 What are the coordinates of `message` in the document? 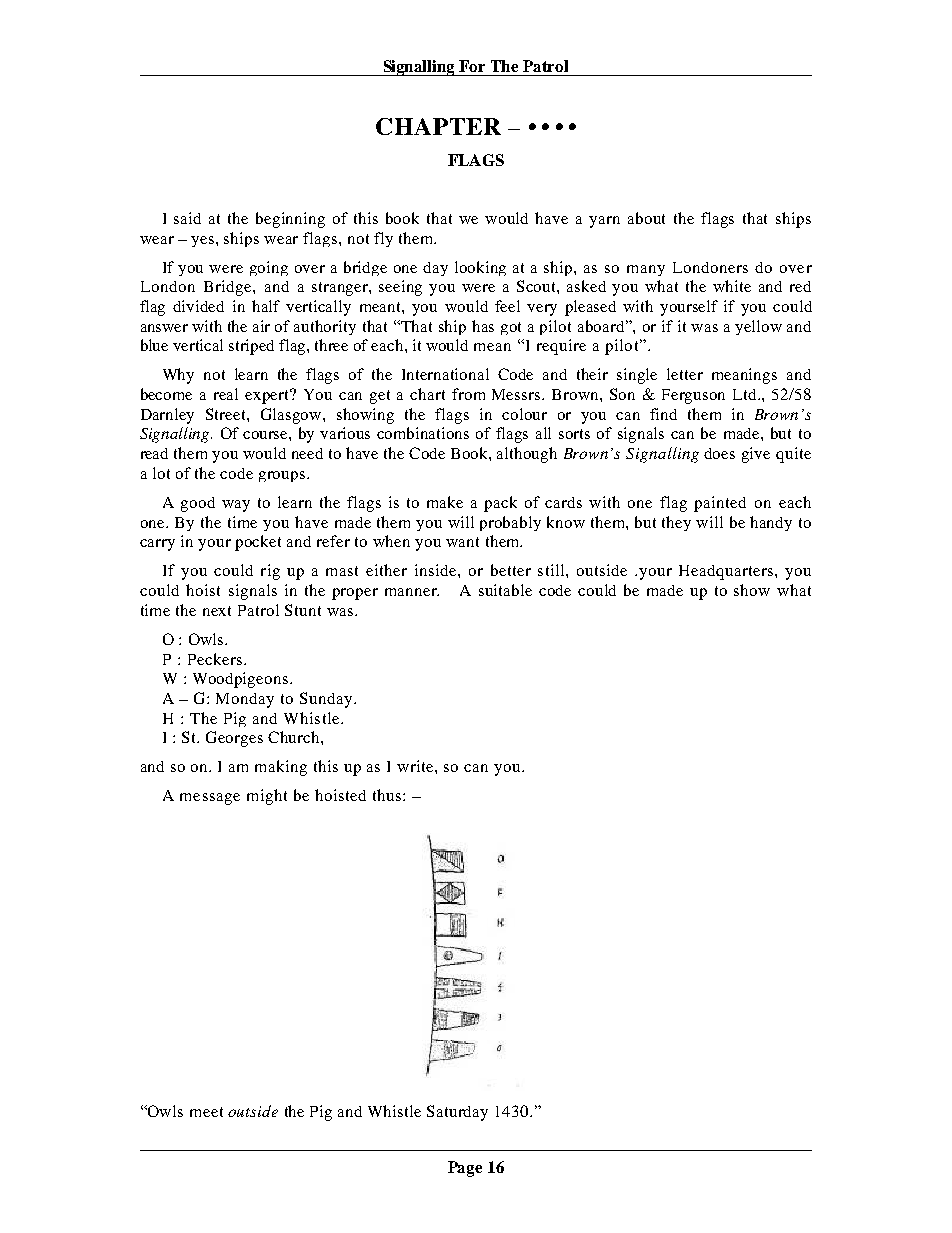 It's located at (210, 799).
